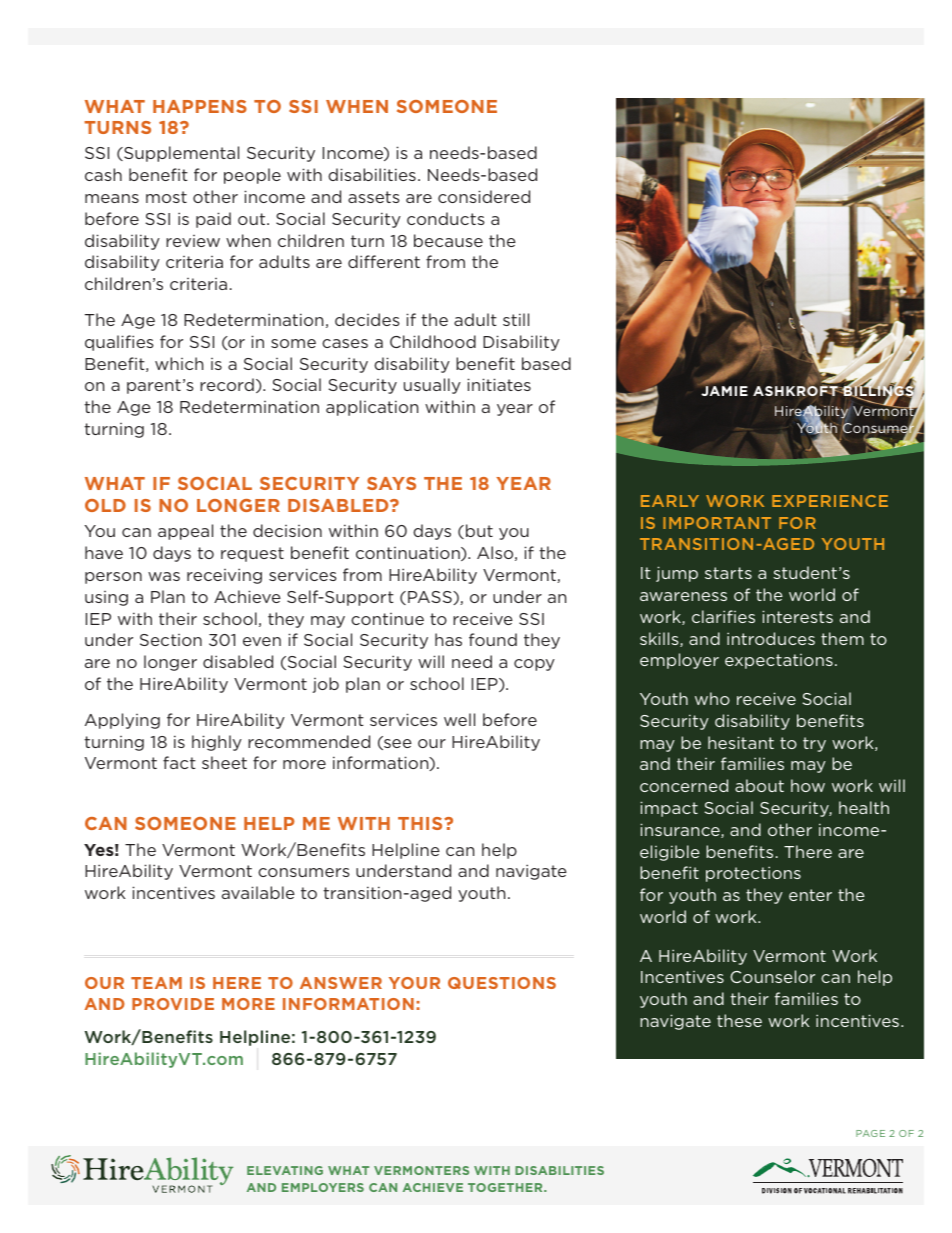 This screenshot has height=1233, width=952. I want to click on TOGETHER, so click(506, 1187).
